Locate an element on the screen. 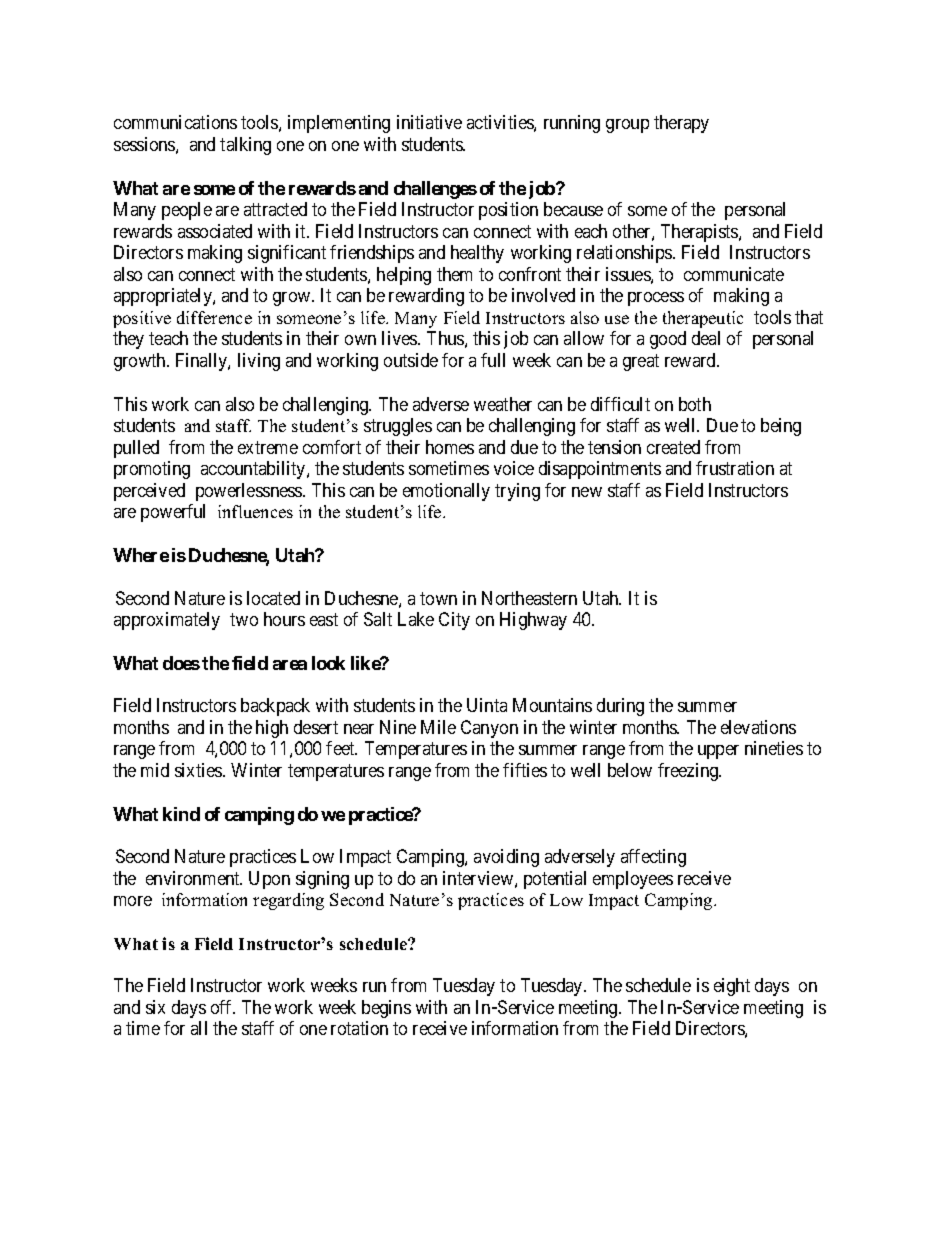 The image size is (952, 1233). sixties is located at coordinates (199, 770).
